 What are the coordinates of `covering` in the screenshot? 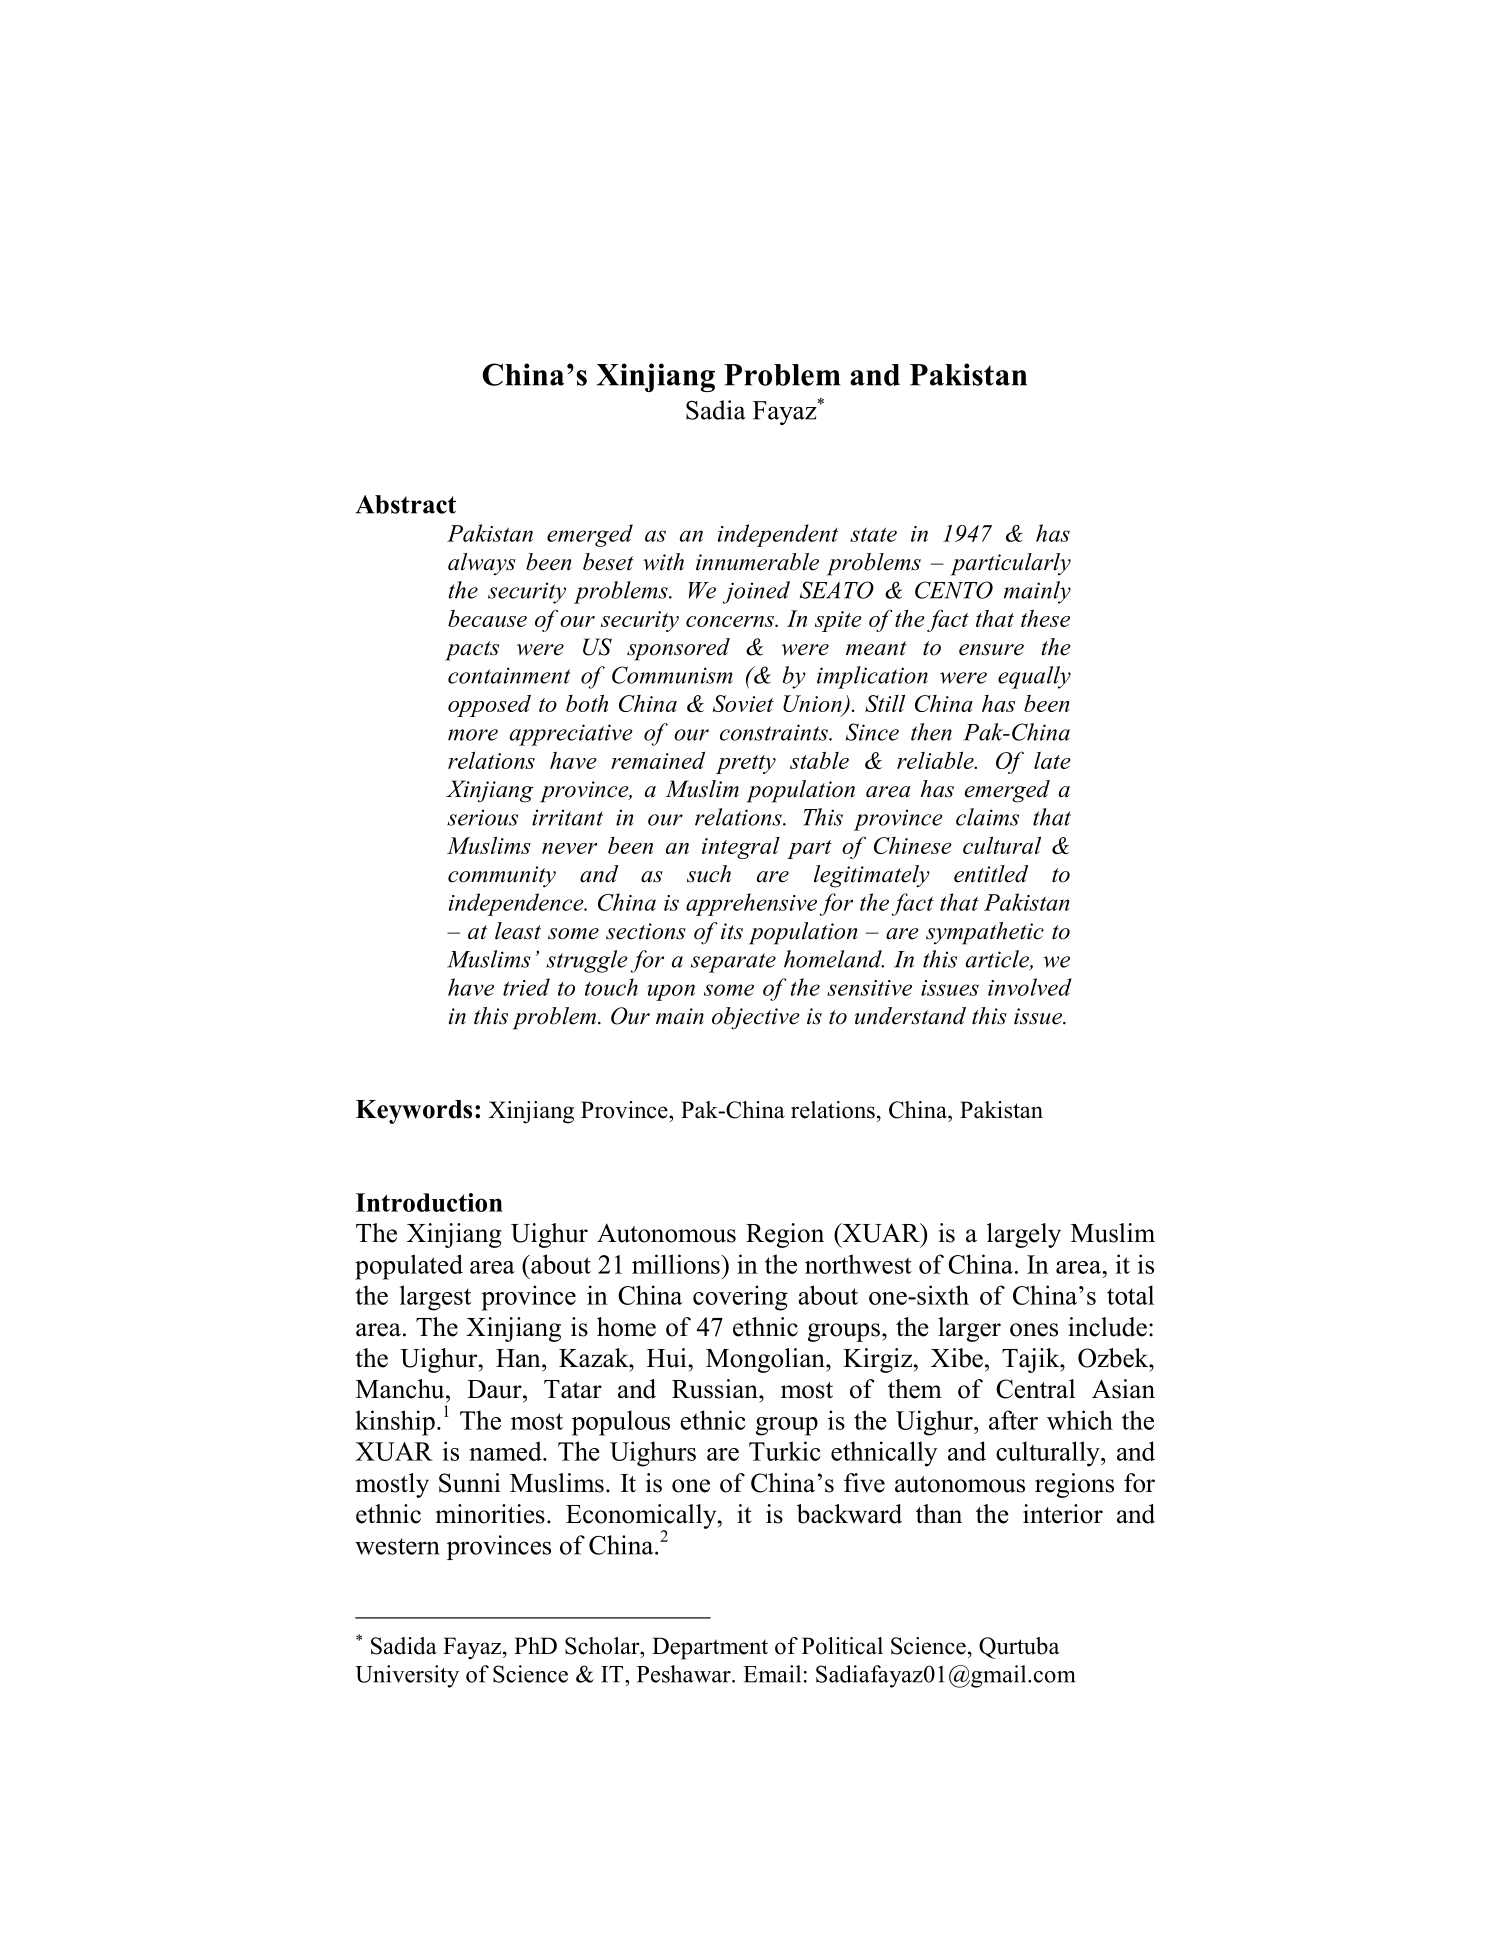 It's located at (740, 1298).
